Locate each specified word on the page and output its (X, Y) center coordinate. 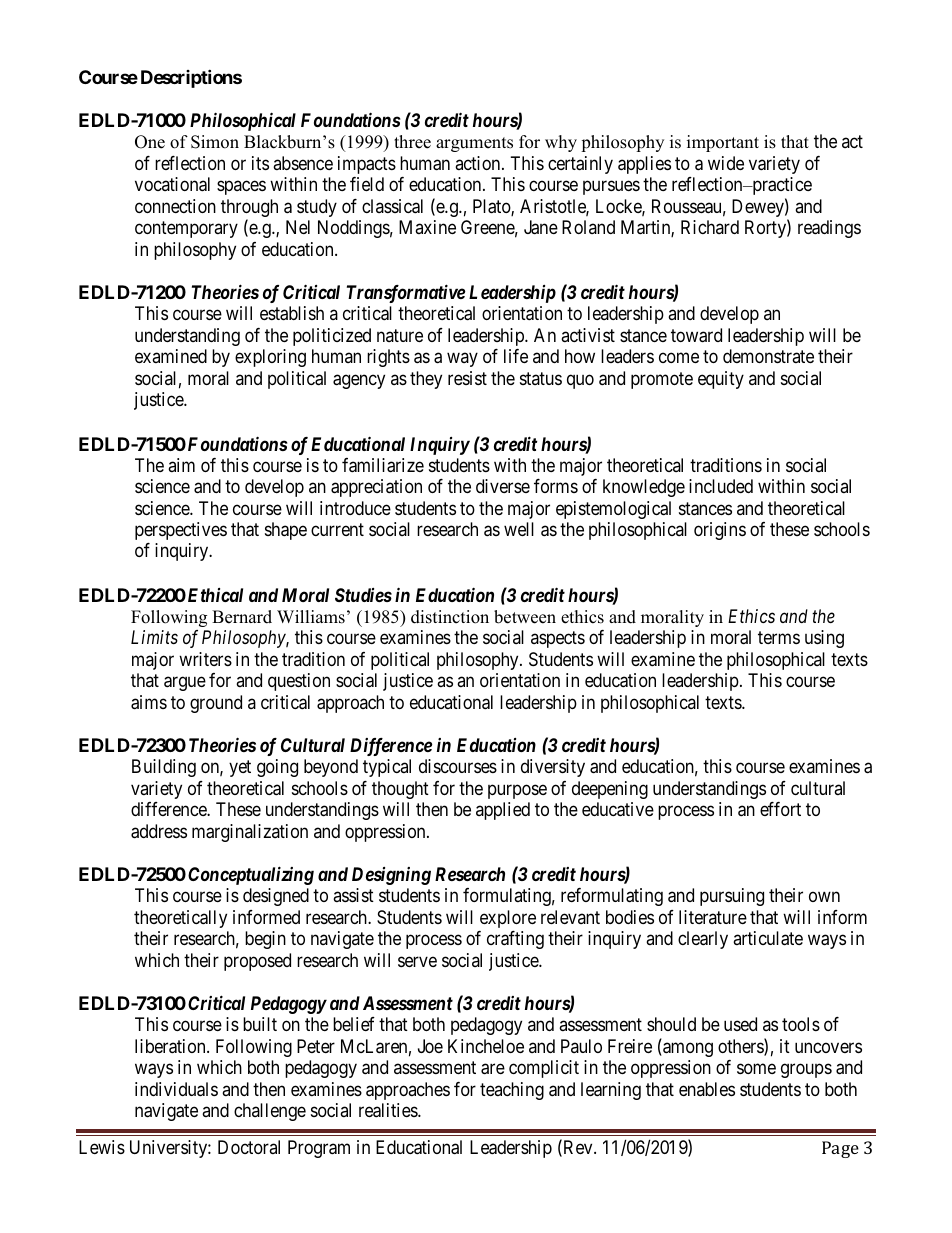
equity (721, 380)
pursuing (732, 897)
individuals (176, 1089)
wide (726, 163)
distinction (450, 617)
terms (779, 638)
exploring (270, 358)
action (479, 163)
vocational (172, 184)
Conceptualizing (251, 875)
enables (707, 1089)
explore (508, 919)
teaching (512, 1091)
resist (467, 378)
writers (205, 659)
